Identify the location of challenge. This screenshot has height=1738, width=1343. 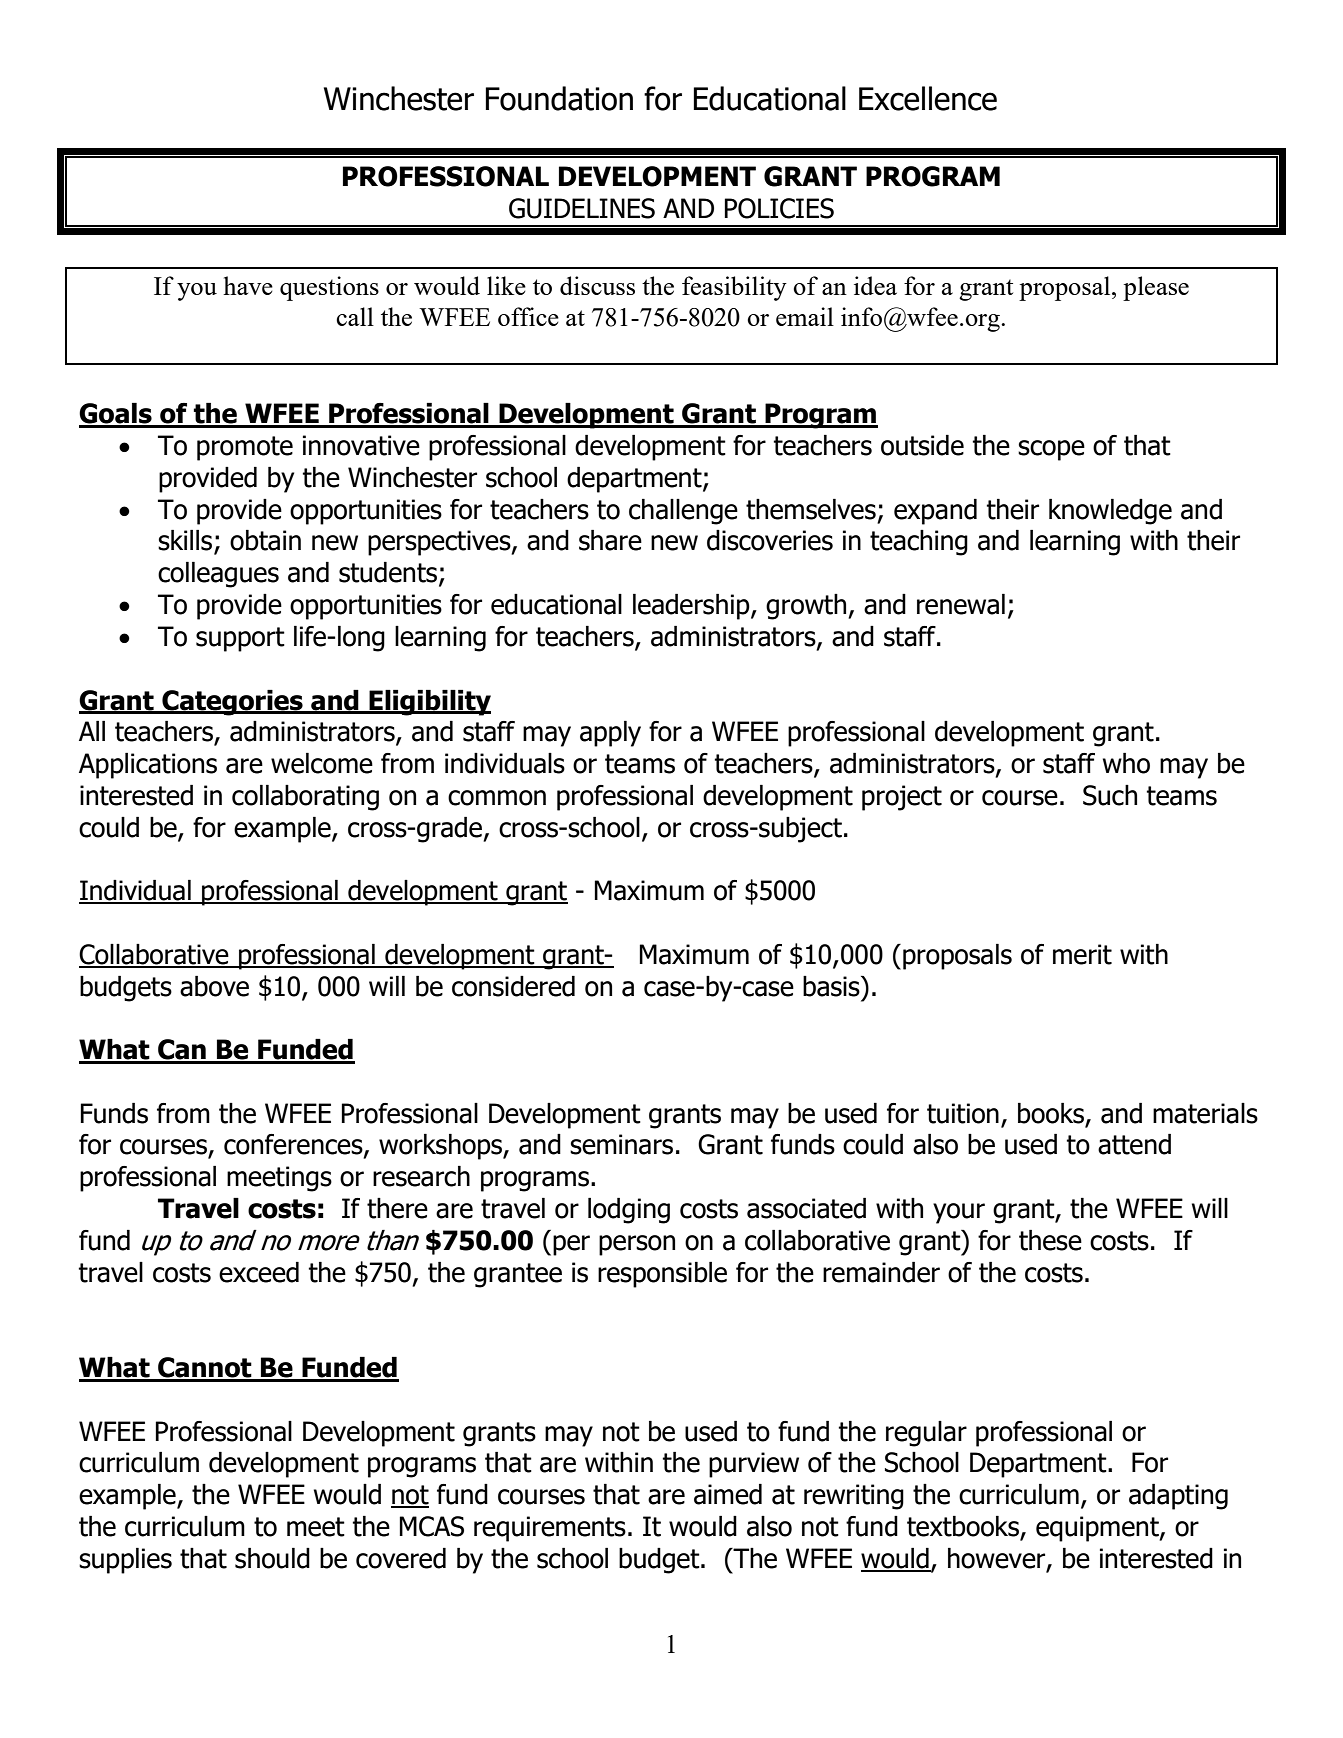
(683, 512).
